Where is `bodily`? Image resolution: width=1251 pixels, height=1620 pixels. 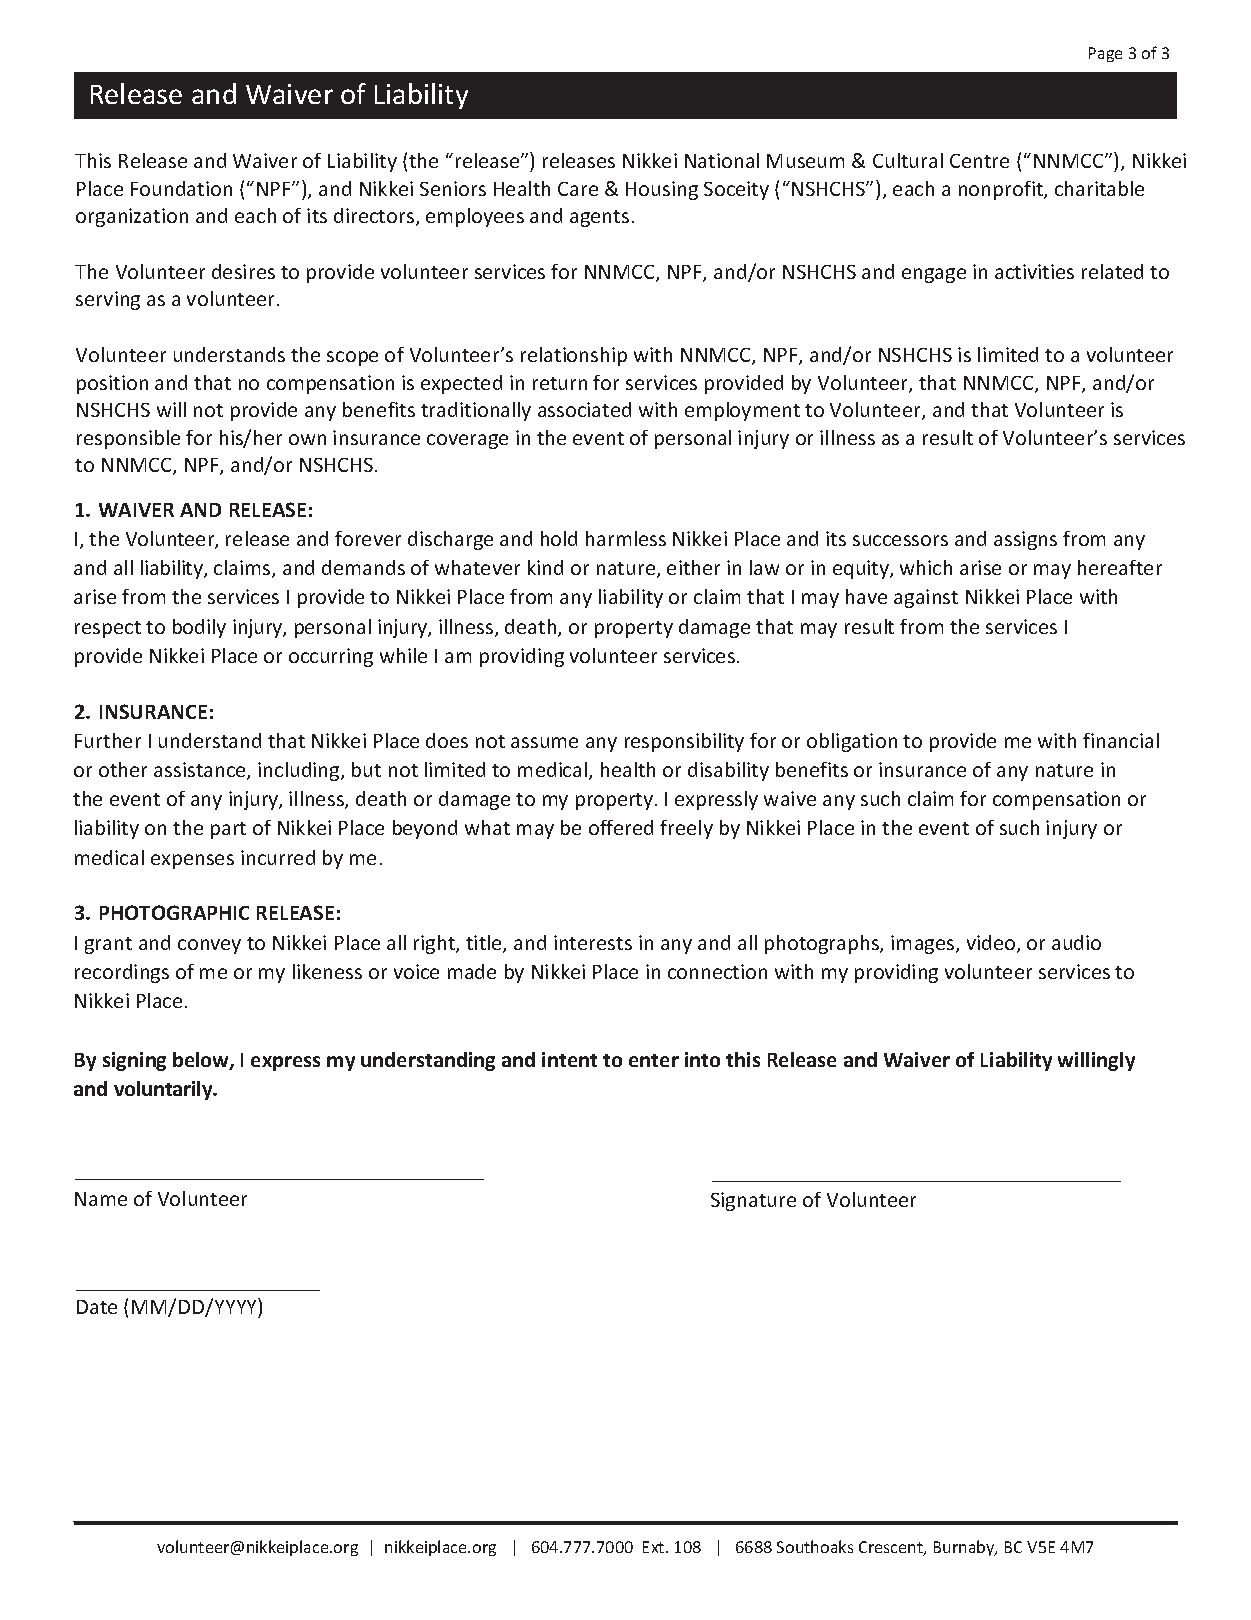 bodily is located at coordinates (199, 628).
